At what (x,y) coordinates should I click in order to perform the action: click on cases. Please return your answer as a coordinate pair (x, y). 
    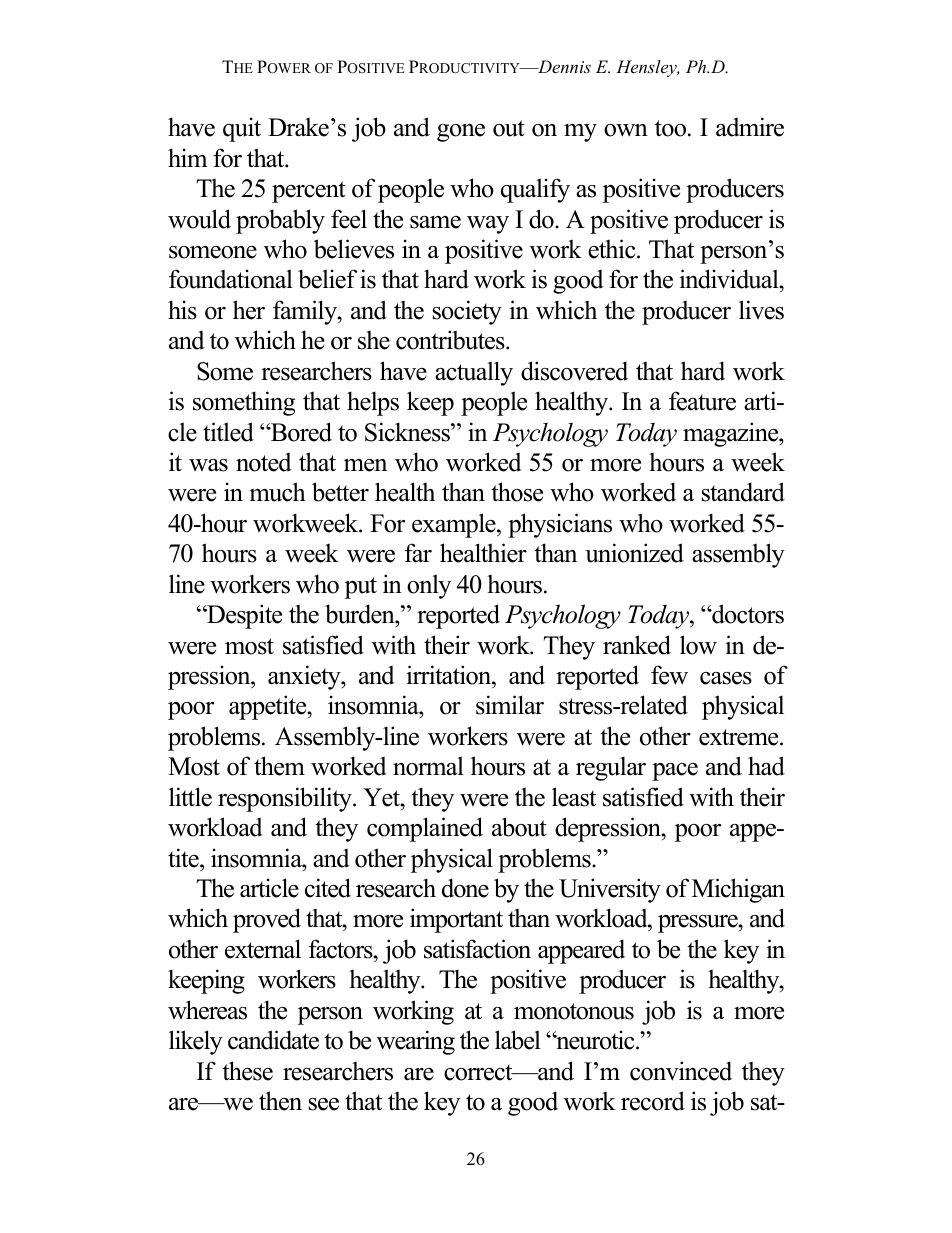
    Looking at the image, I should click on (726, 678).
